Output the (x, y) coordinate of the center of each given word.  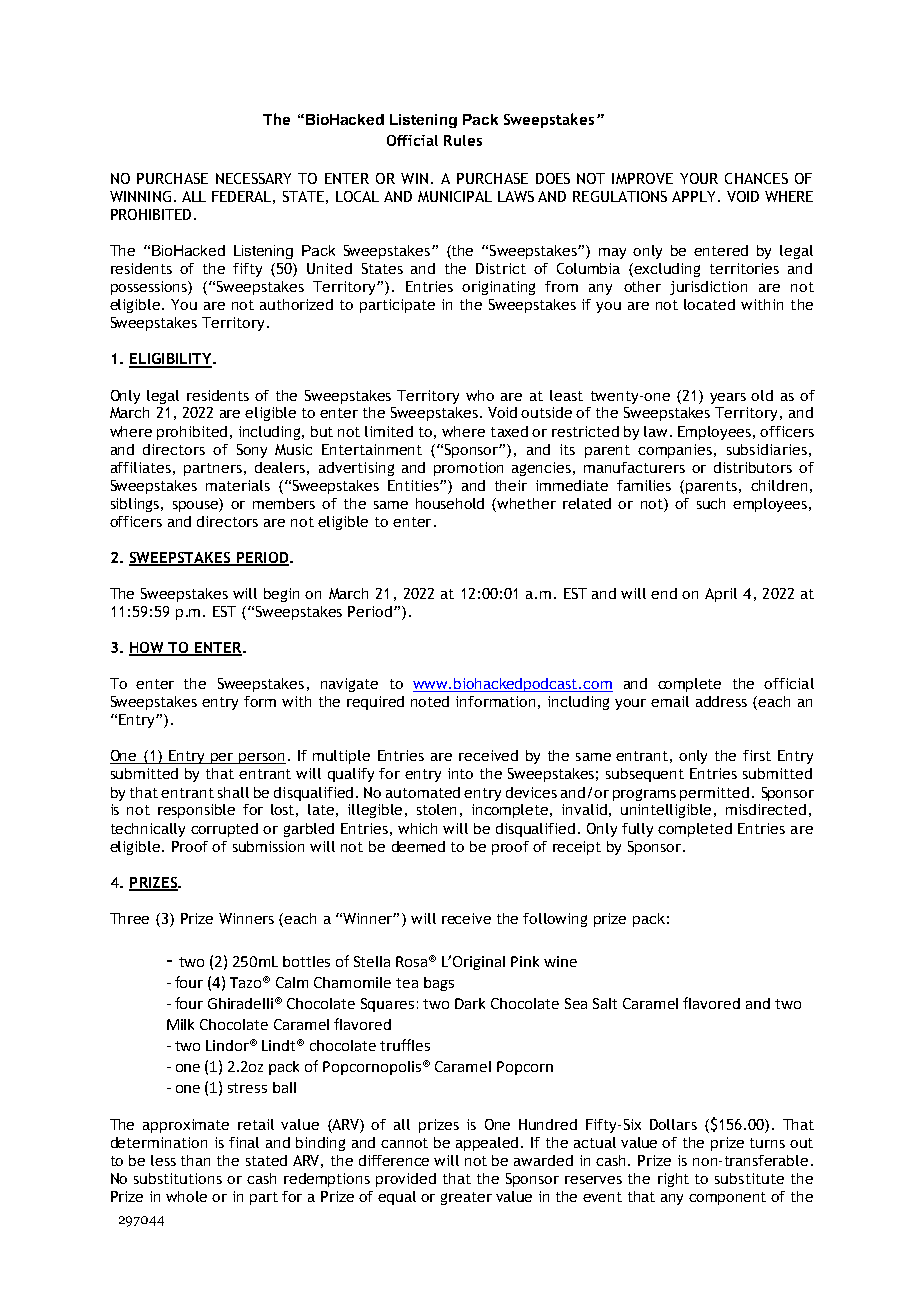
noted (430, 701)
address (721, 701)
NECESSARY (253, 178)
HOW (148, 649)
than (195, 1160)
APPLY (693, 196)
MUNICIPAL (455, 196)
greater (466, 1198)
